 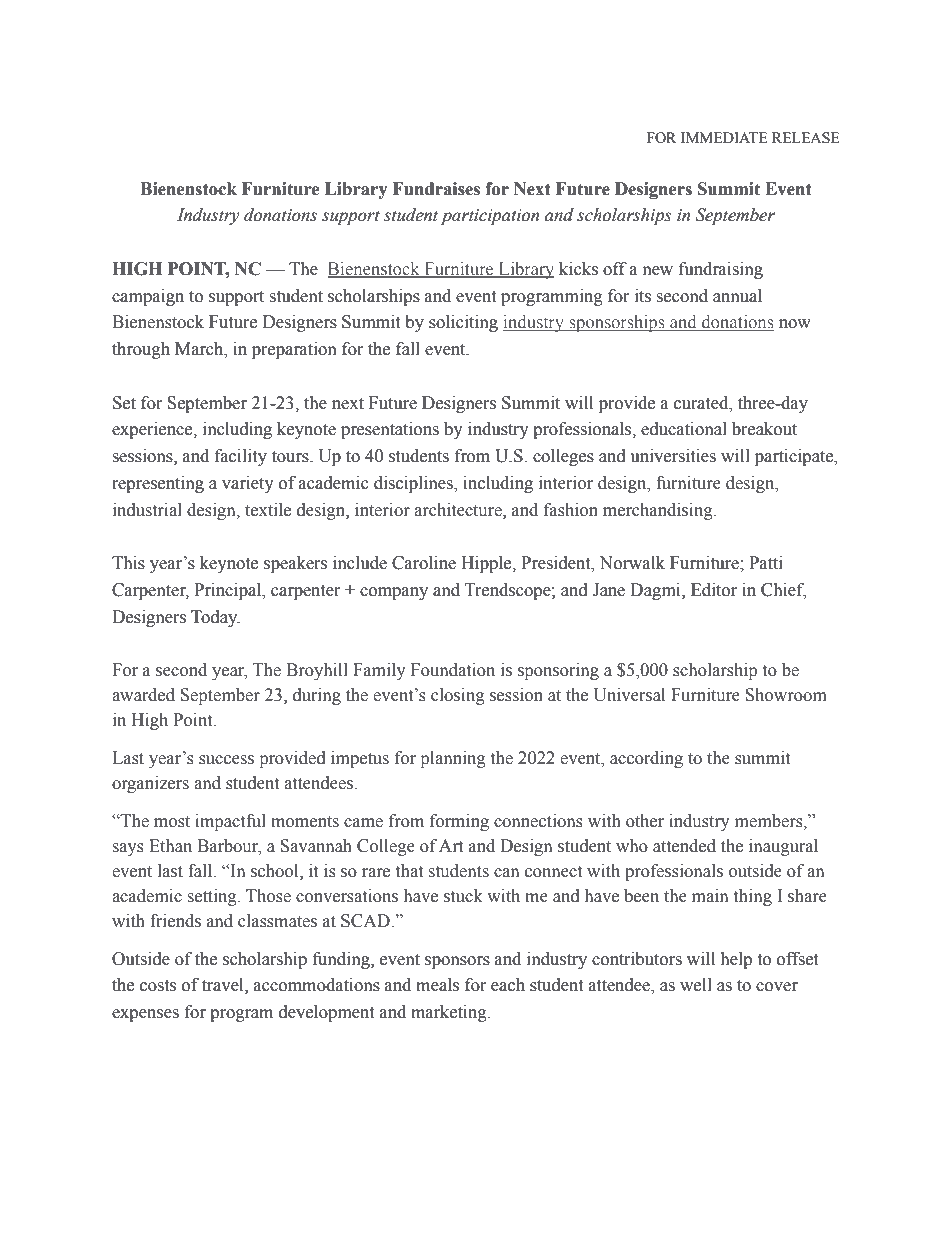 I want to click on forming, so click(x=459, y=822).
